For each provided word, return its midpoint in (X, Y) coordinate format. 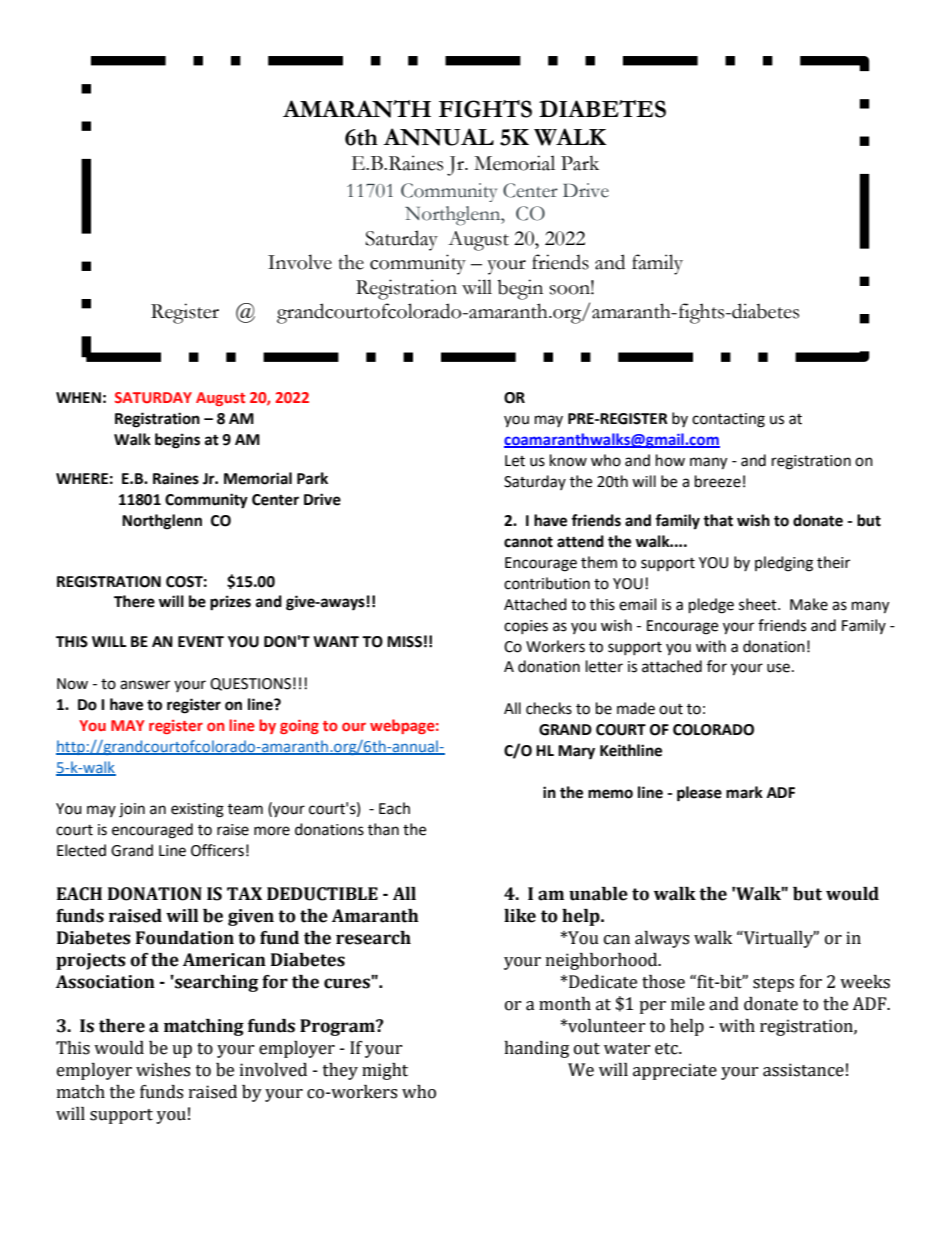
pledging (784, 564)
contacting (728, 420)
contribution (547, 583)
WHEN (78, 397)
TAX (244, 893)
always (662, 939)
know (568, 460)
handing (536, 1049)
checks (549, 708)
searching (215, 983)
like (520, 916)
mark (744, 792)
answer (145, 685)
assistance (803, 1070)
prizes (230, 603)
